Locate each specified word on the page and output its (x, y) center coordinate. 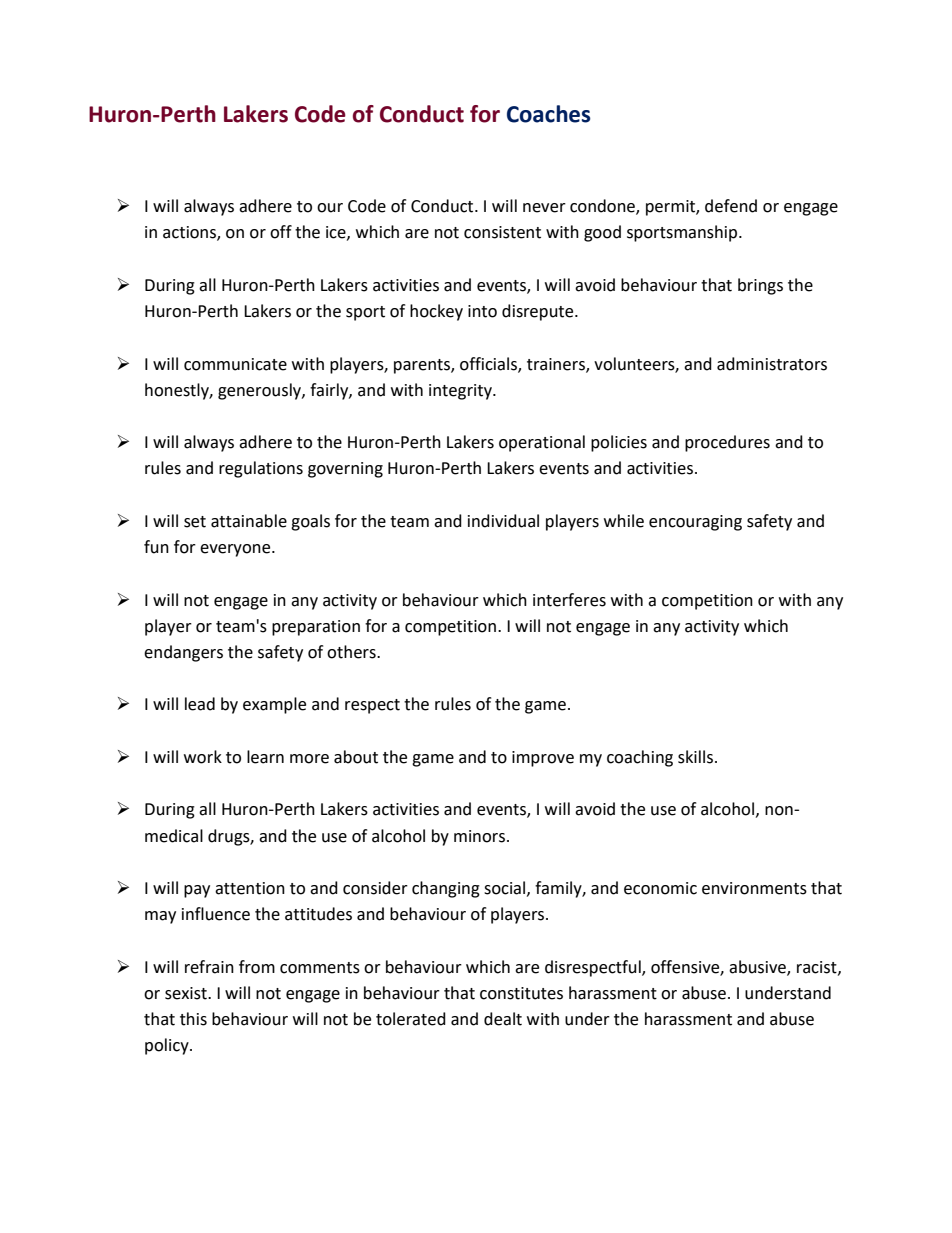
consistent (502, 232)
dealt (503, 1019)
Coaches (549, 114)
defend (731, 206)
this (193, 1019)
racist (818, 968)
